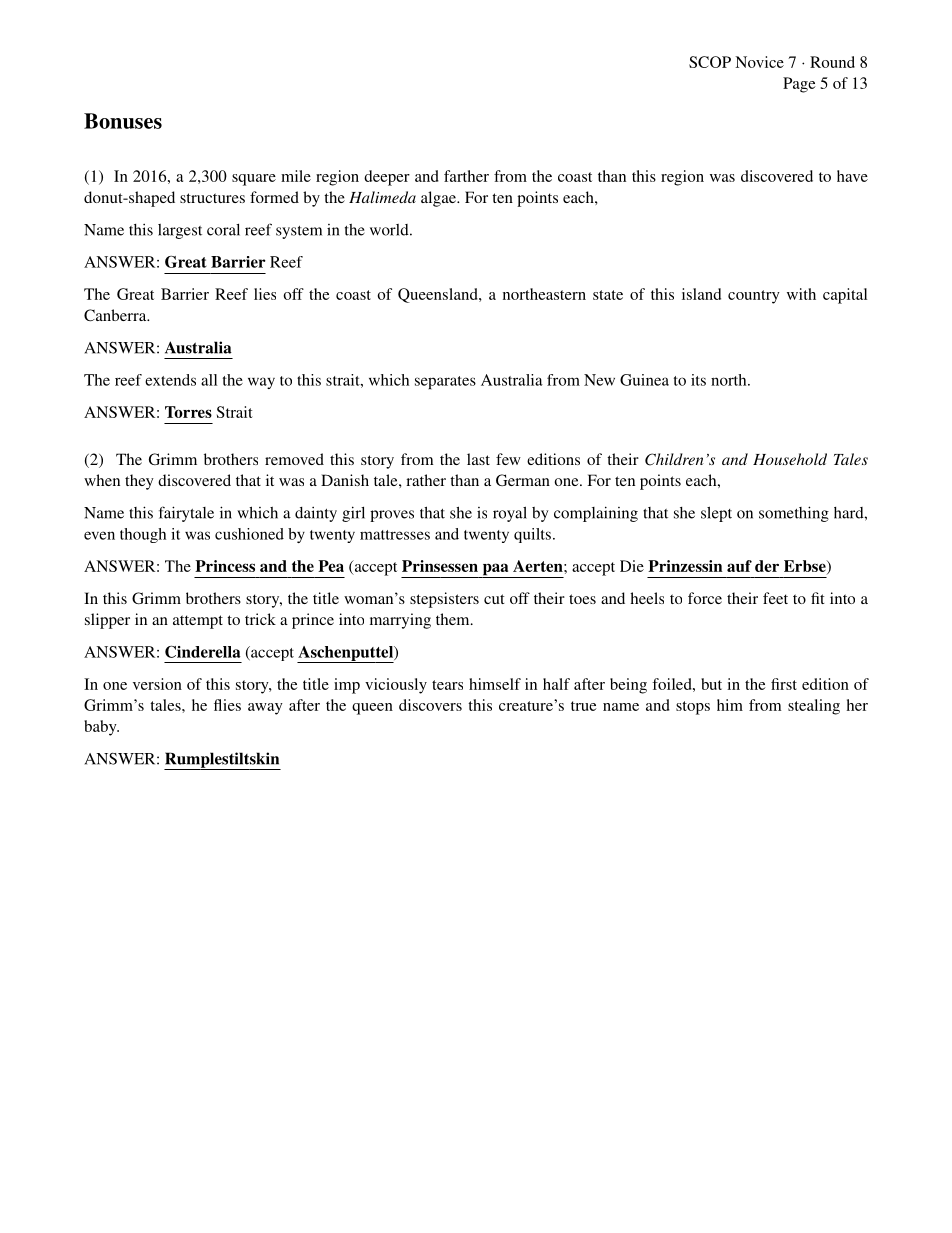 The height and width of the screenshot is (1233, 952). What do you see at coordinates (799, 85) in the screenshot?
I see `Page` at bounding box center [799, 85].
